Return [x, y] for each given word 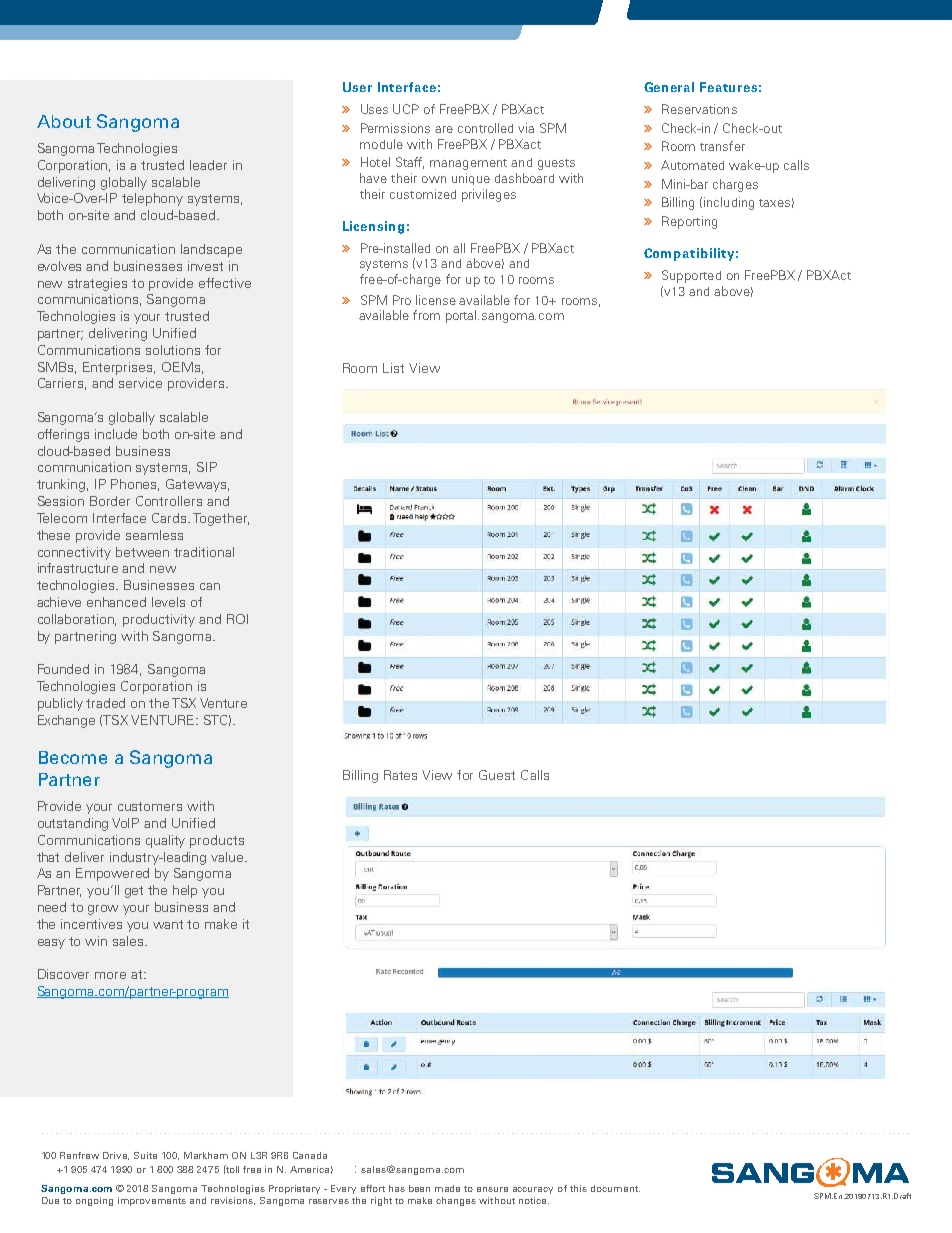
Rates [400, 775]
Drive [116, 1156]
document [615, 1188]
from [426, 315]
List [393, 368]
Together [221, 519]
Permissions [395, 128]
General [669, 87]
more [110, 975]
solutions [173, 350]
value [228, 857]
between [142, 552]
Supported [691, 276]
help [185, 891]
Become [73, 757]
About [64, 121]
